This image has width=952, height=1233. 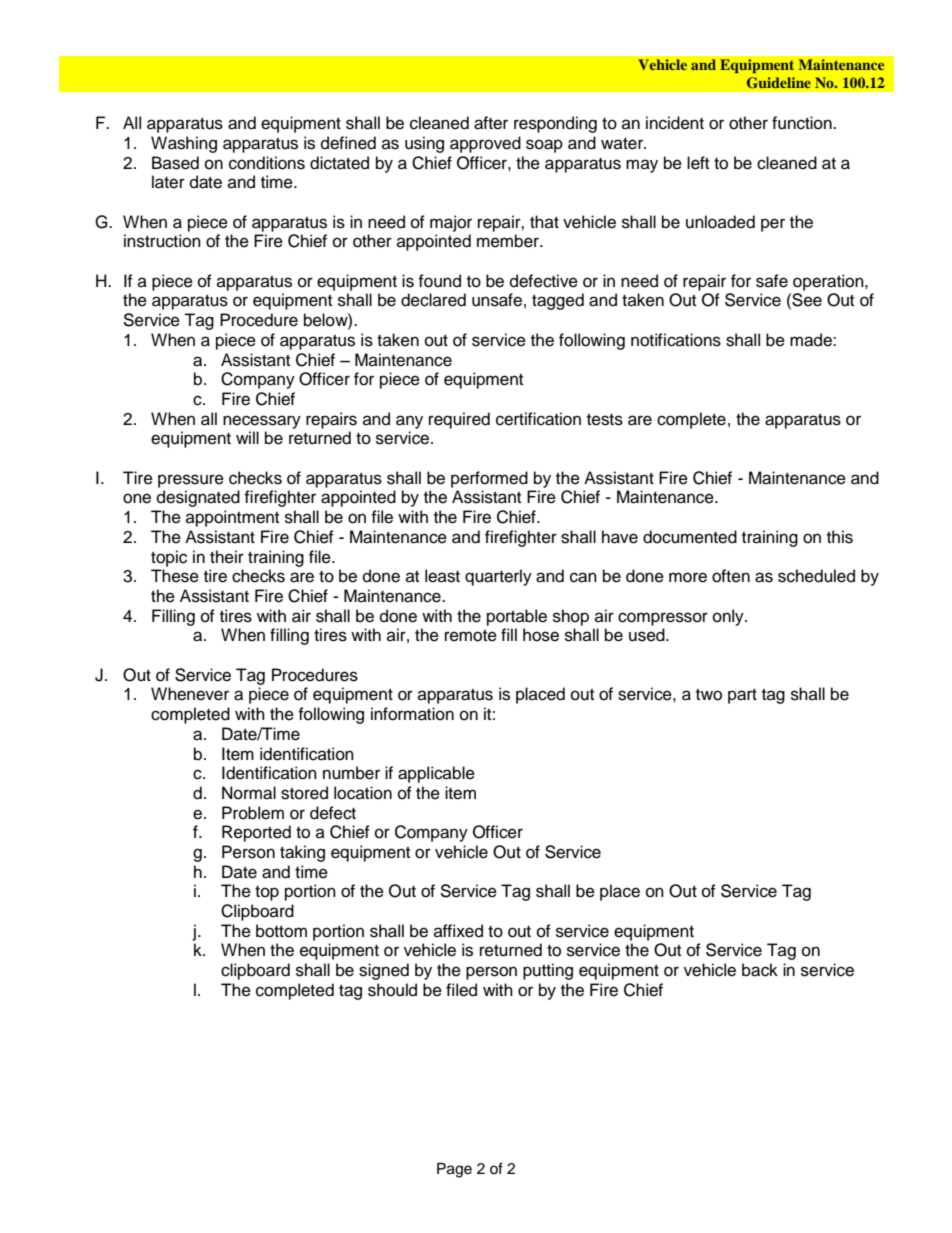 What do you see at coordinates (803, 123) in the image?
I see `function` at bounding box center [803, 123].
